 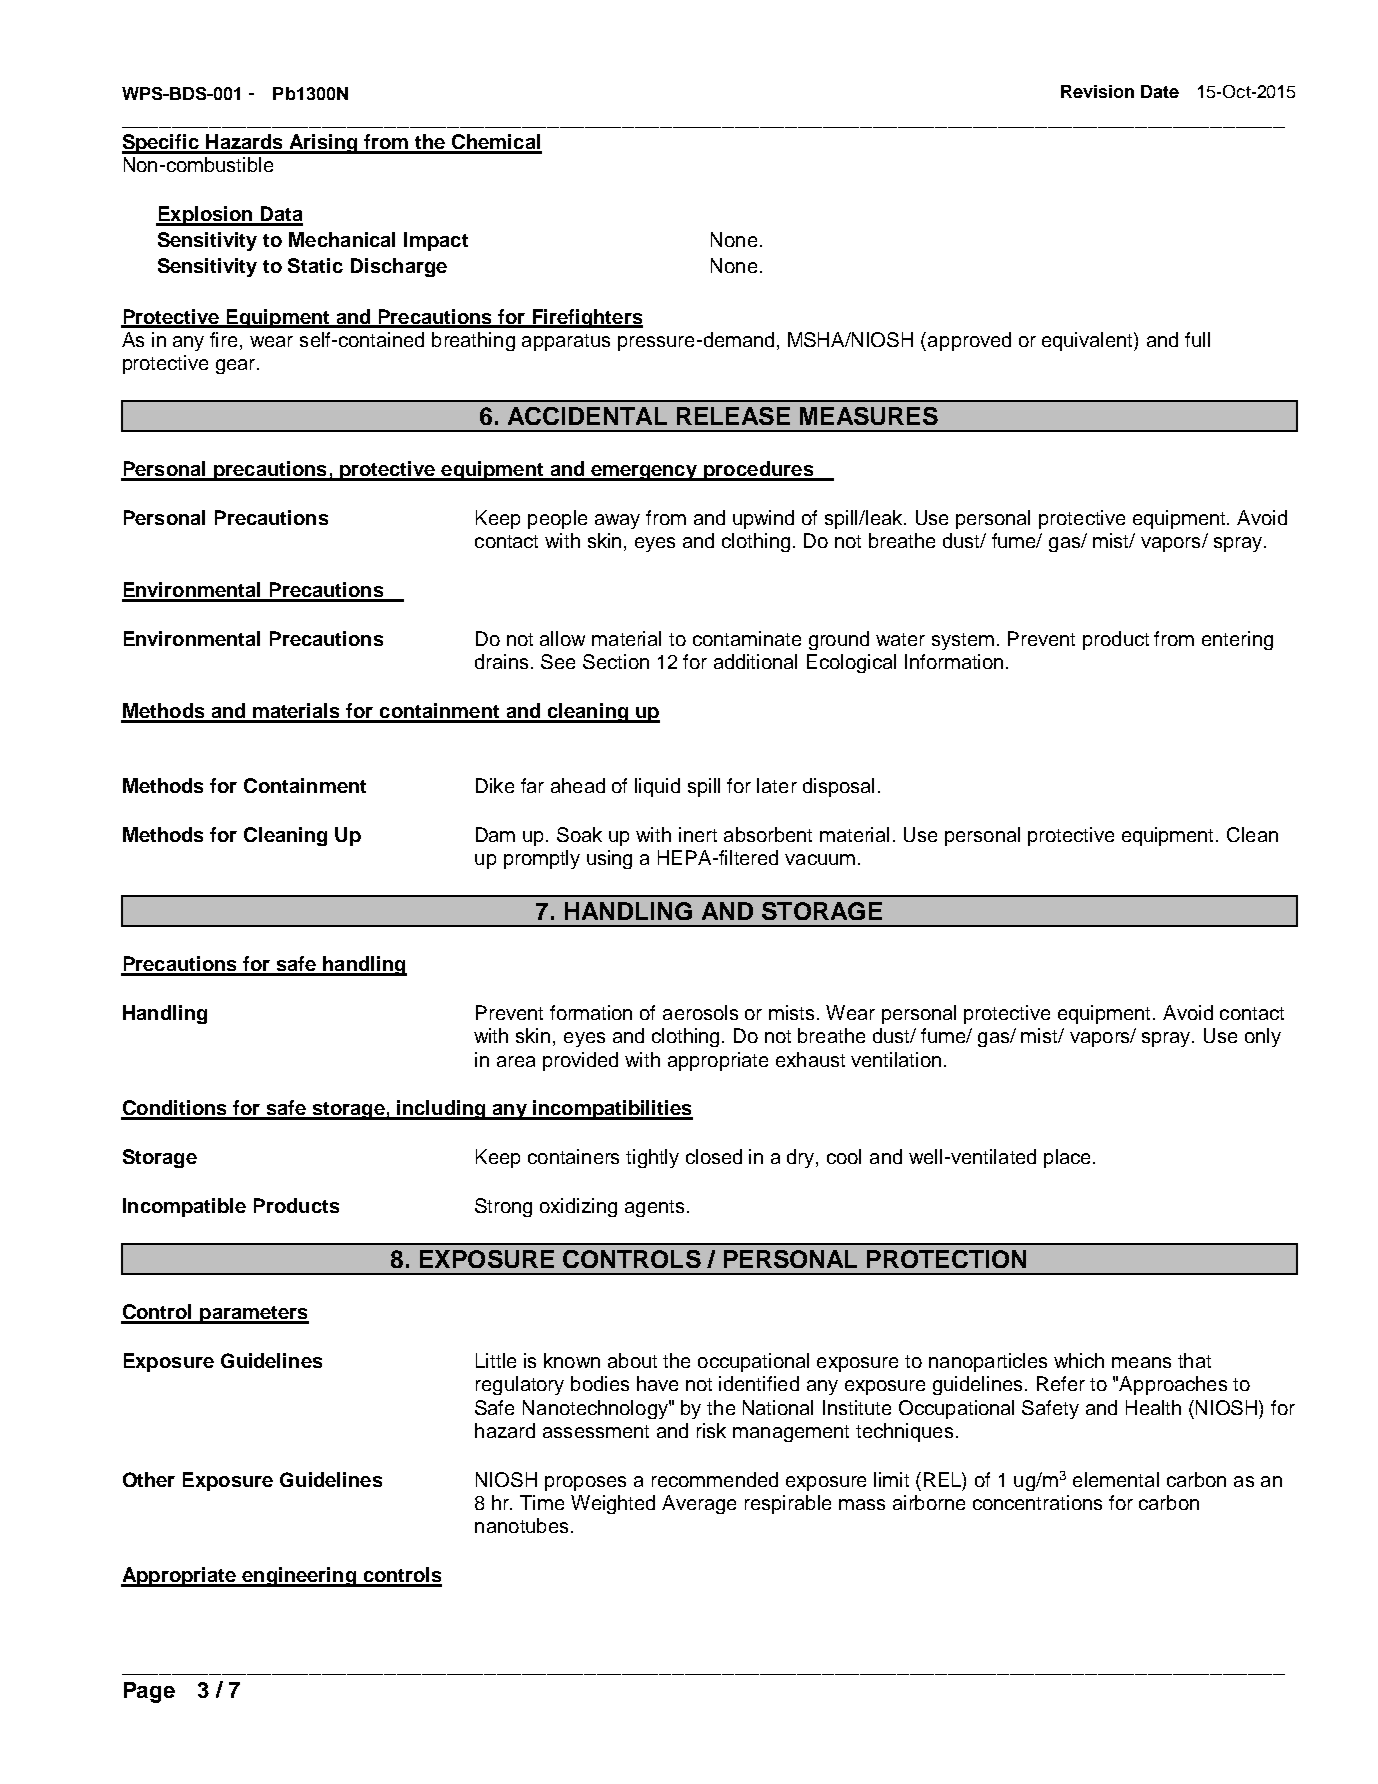 I want to click on Dam, so click(x=495, y=834).
